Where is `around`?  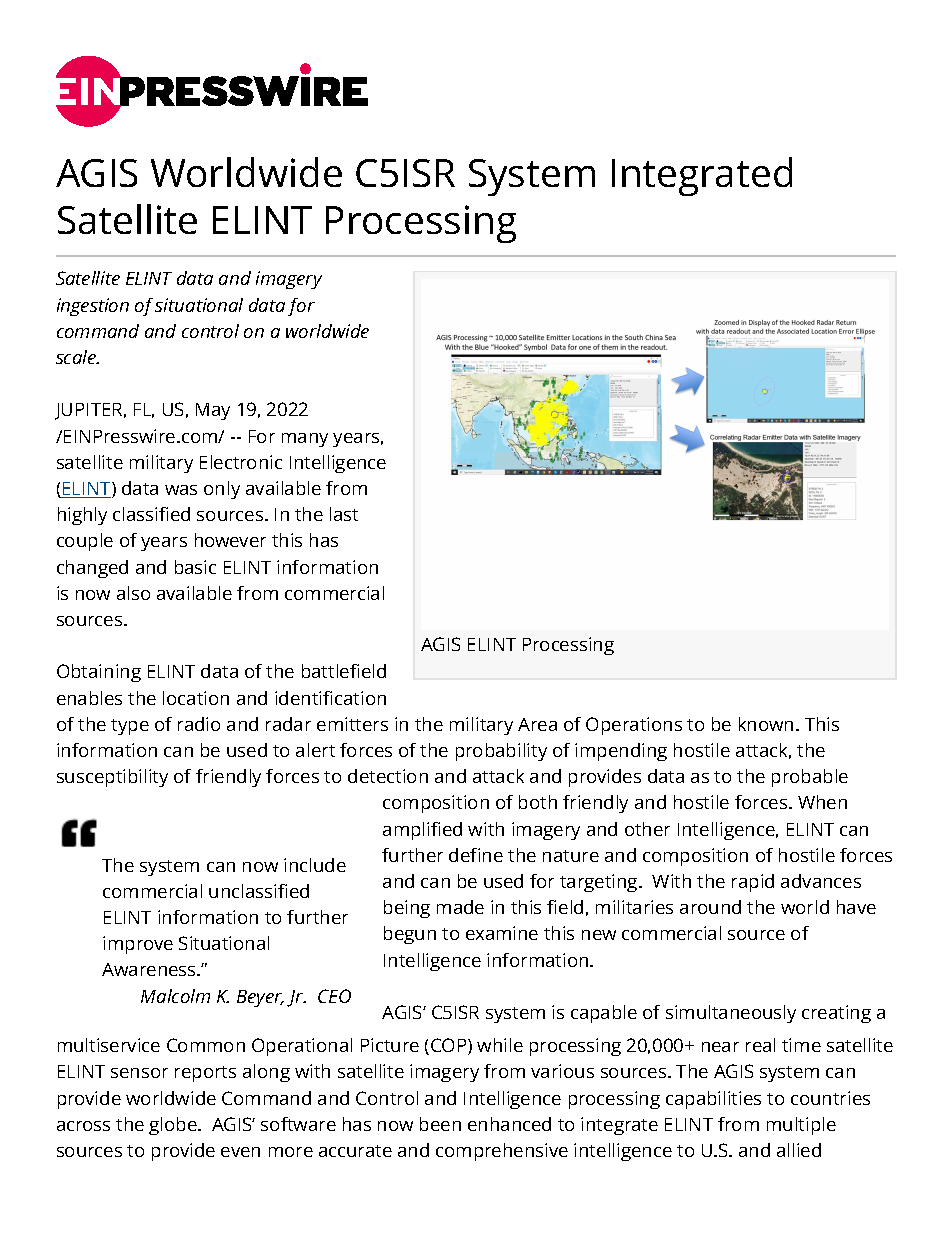
around is located at coordinates (710, 907).
